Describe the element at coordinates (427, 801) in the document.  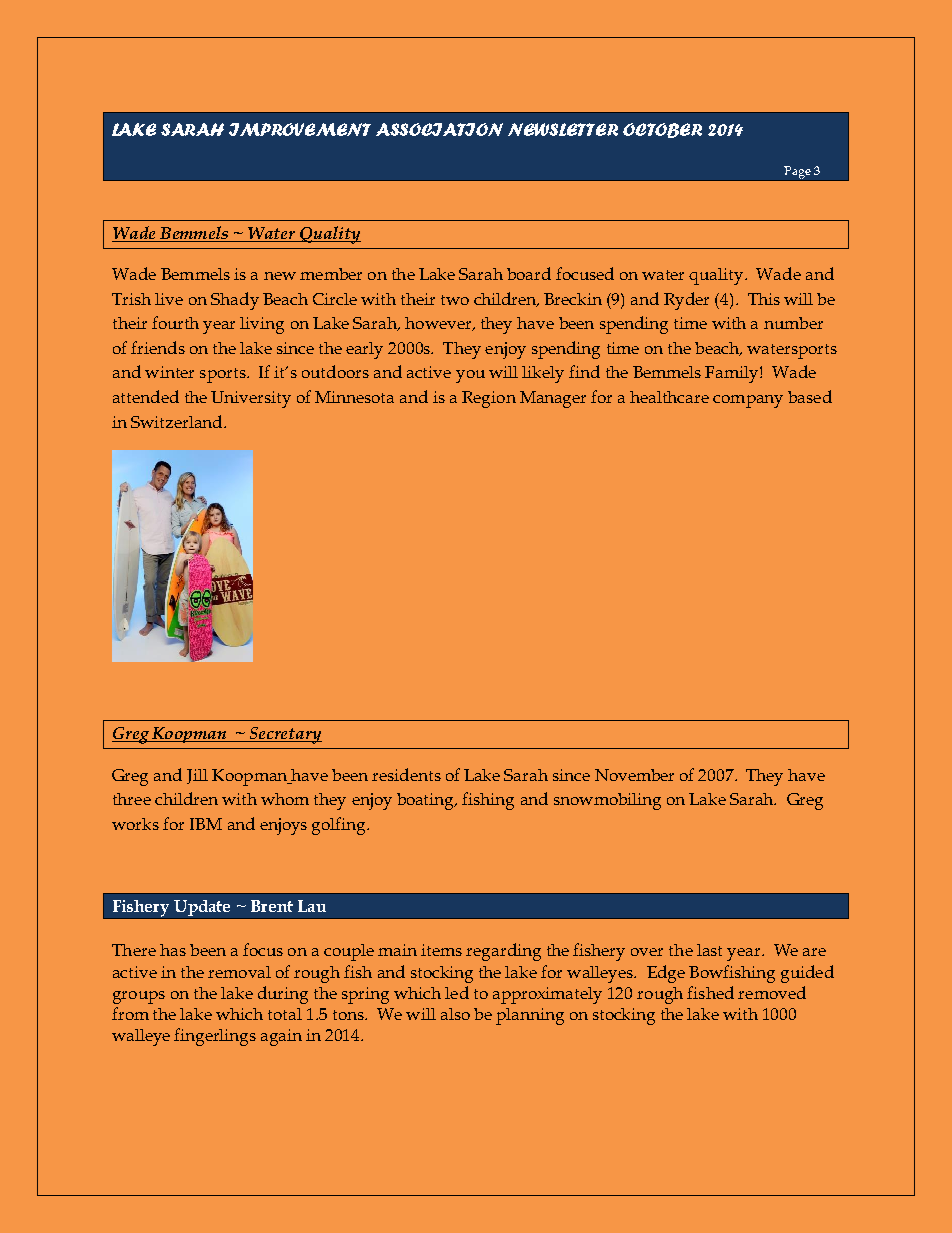
I see `boating` at that location.
